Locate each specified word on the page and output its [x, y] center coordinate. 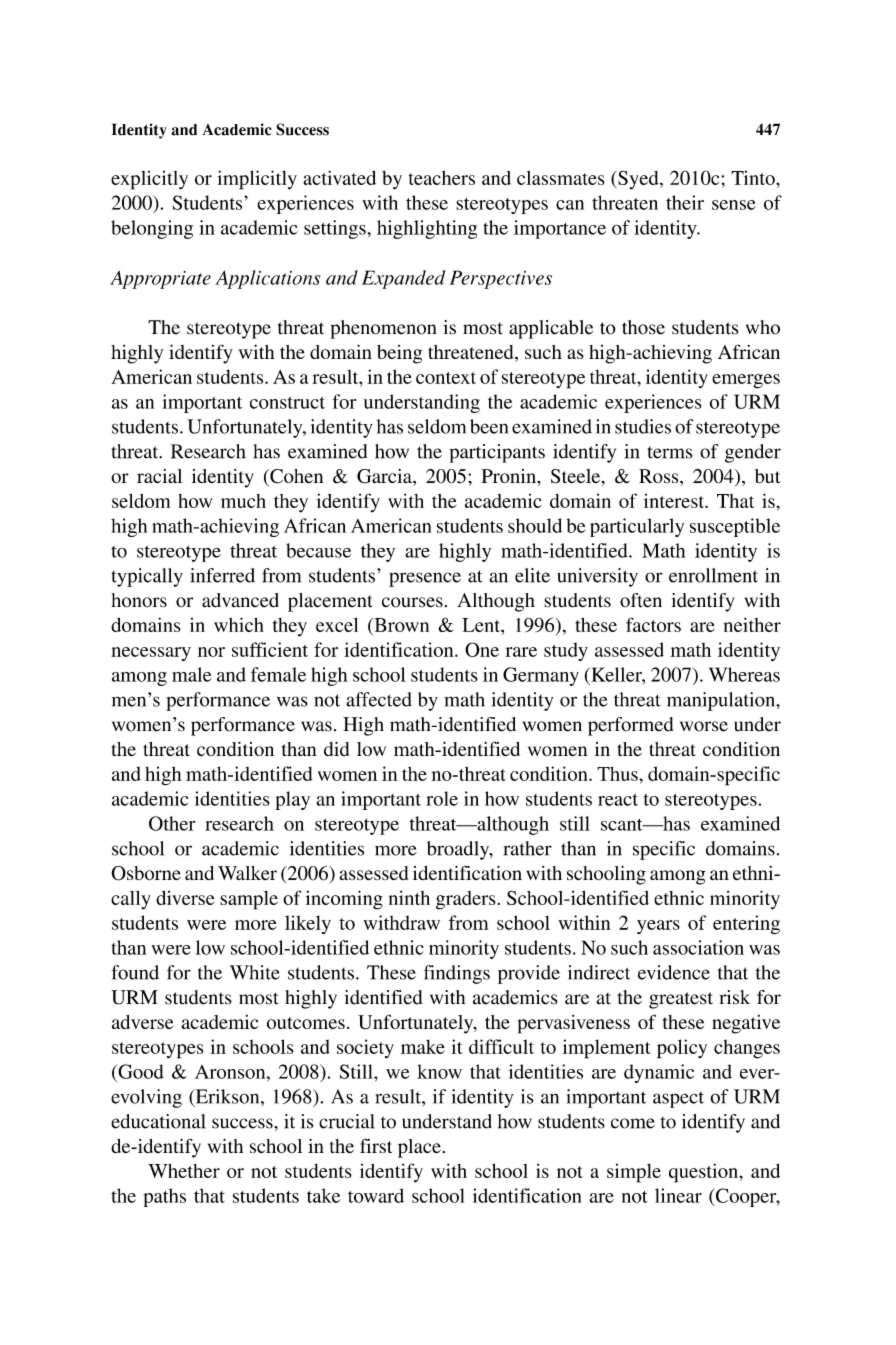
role [442, 798]
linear [678, 1195]
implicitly [257, 180]
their [685, 202]
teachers [442, 178]
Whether [184, 1171]
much [243, 501]
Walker [247, 873]
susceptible [735, 527]
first [376, 1145]
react [618, 800]
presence [425, 579]
